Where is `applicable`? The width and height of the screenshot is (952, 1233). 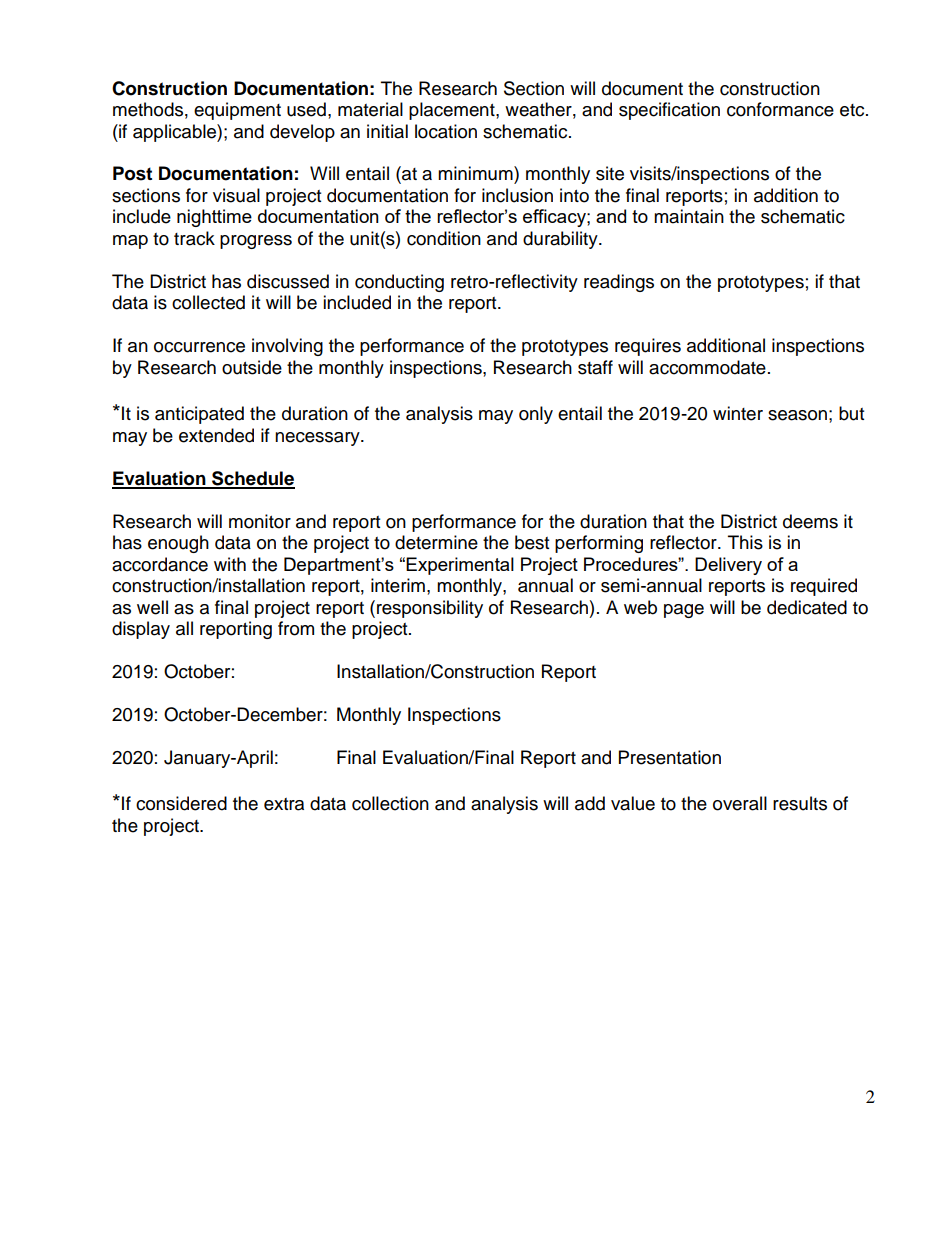 applicable is located at coordinates (175, 133).
